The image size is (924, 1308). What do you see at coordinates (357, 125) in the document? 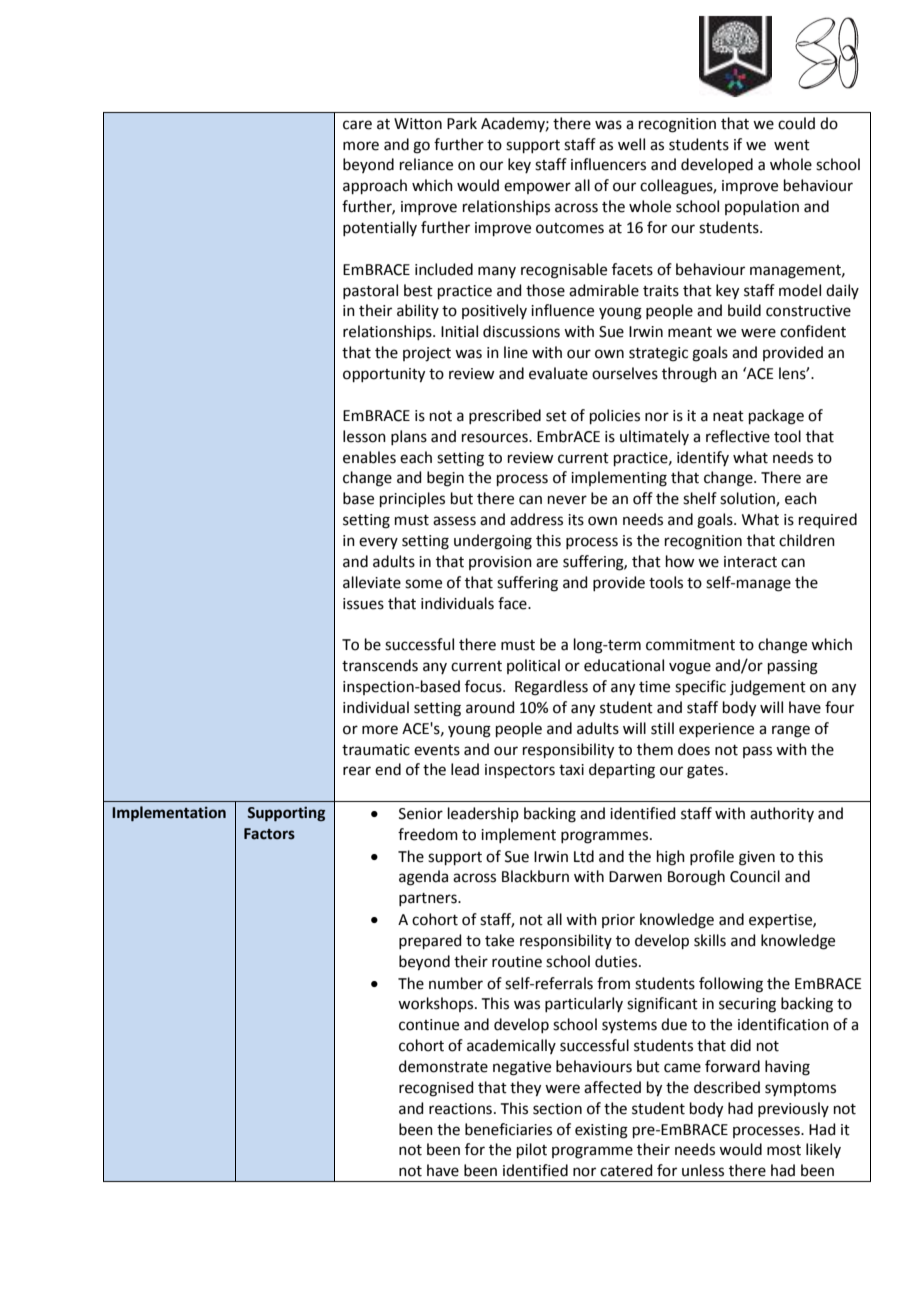
I see `care` at bounding box center [357, 125].
